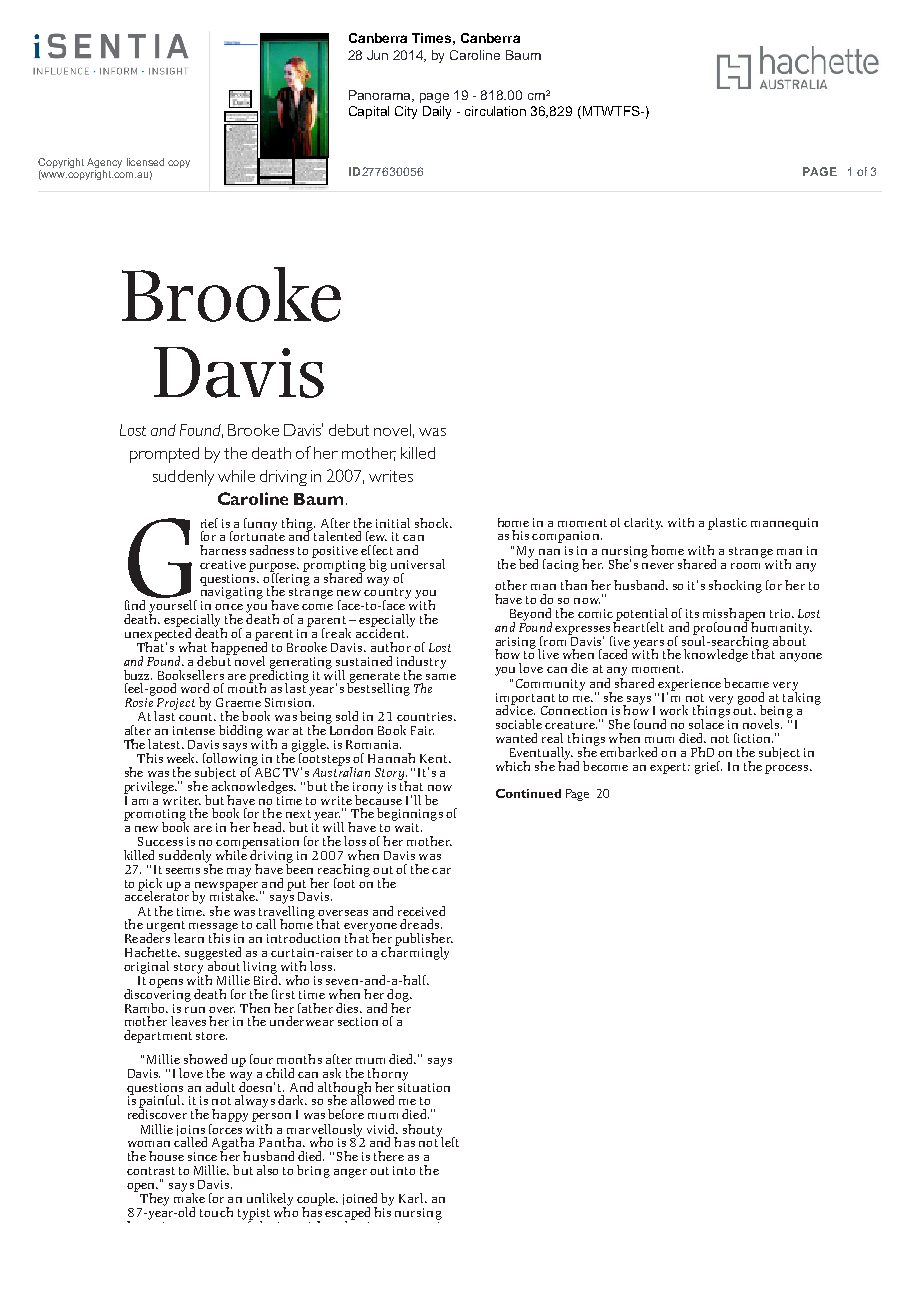 This page has width=917, height=1316. What do you see at coordinates (189, 1197) in the page?
I see `make` at bounding box center [189, 1197].
